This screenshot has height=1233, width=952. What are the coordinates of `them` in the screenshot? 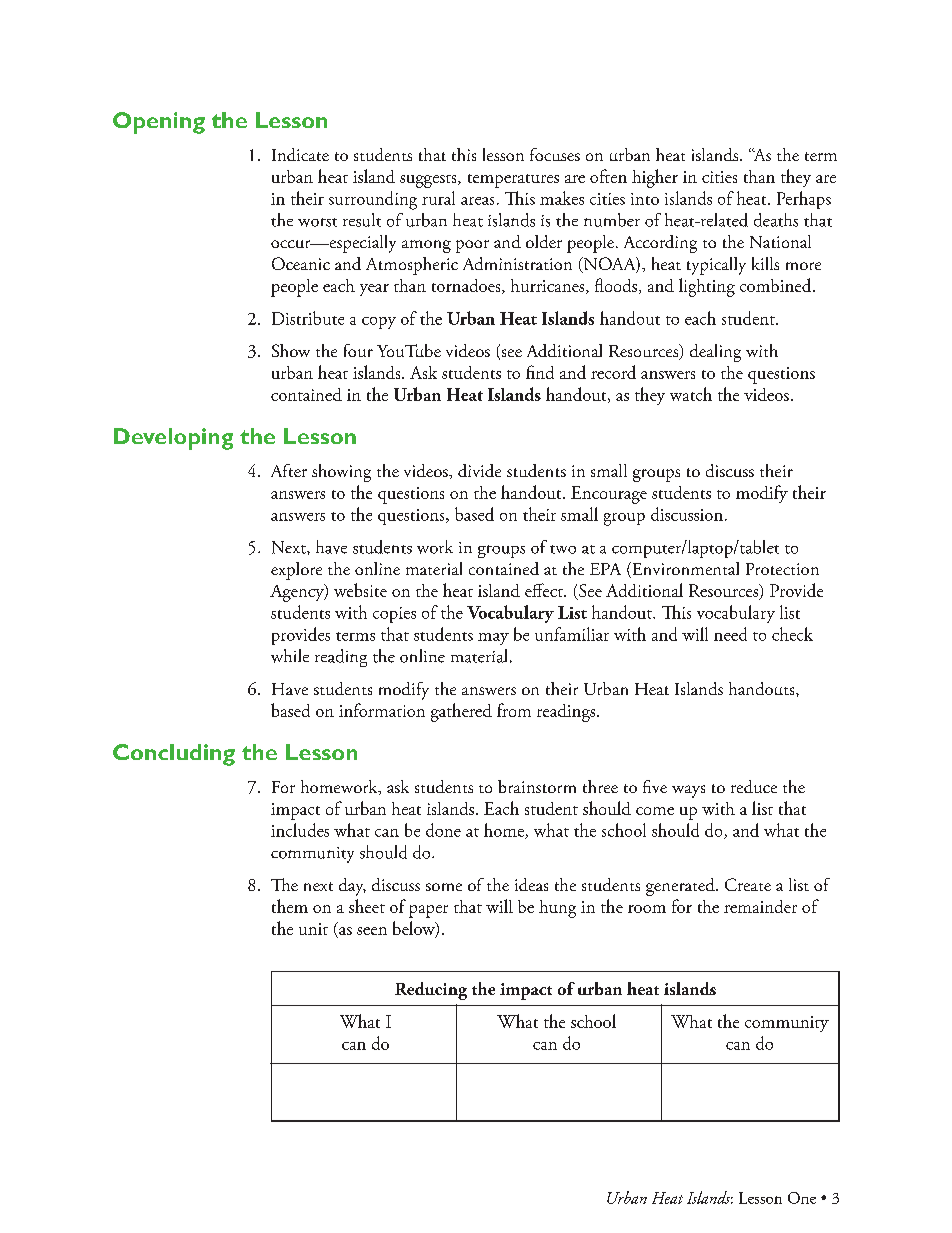 It's located at (290, 906).
